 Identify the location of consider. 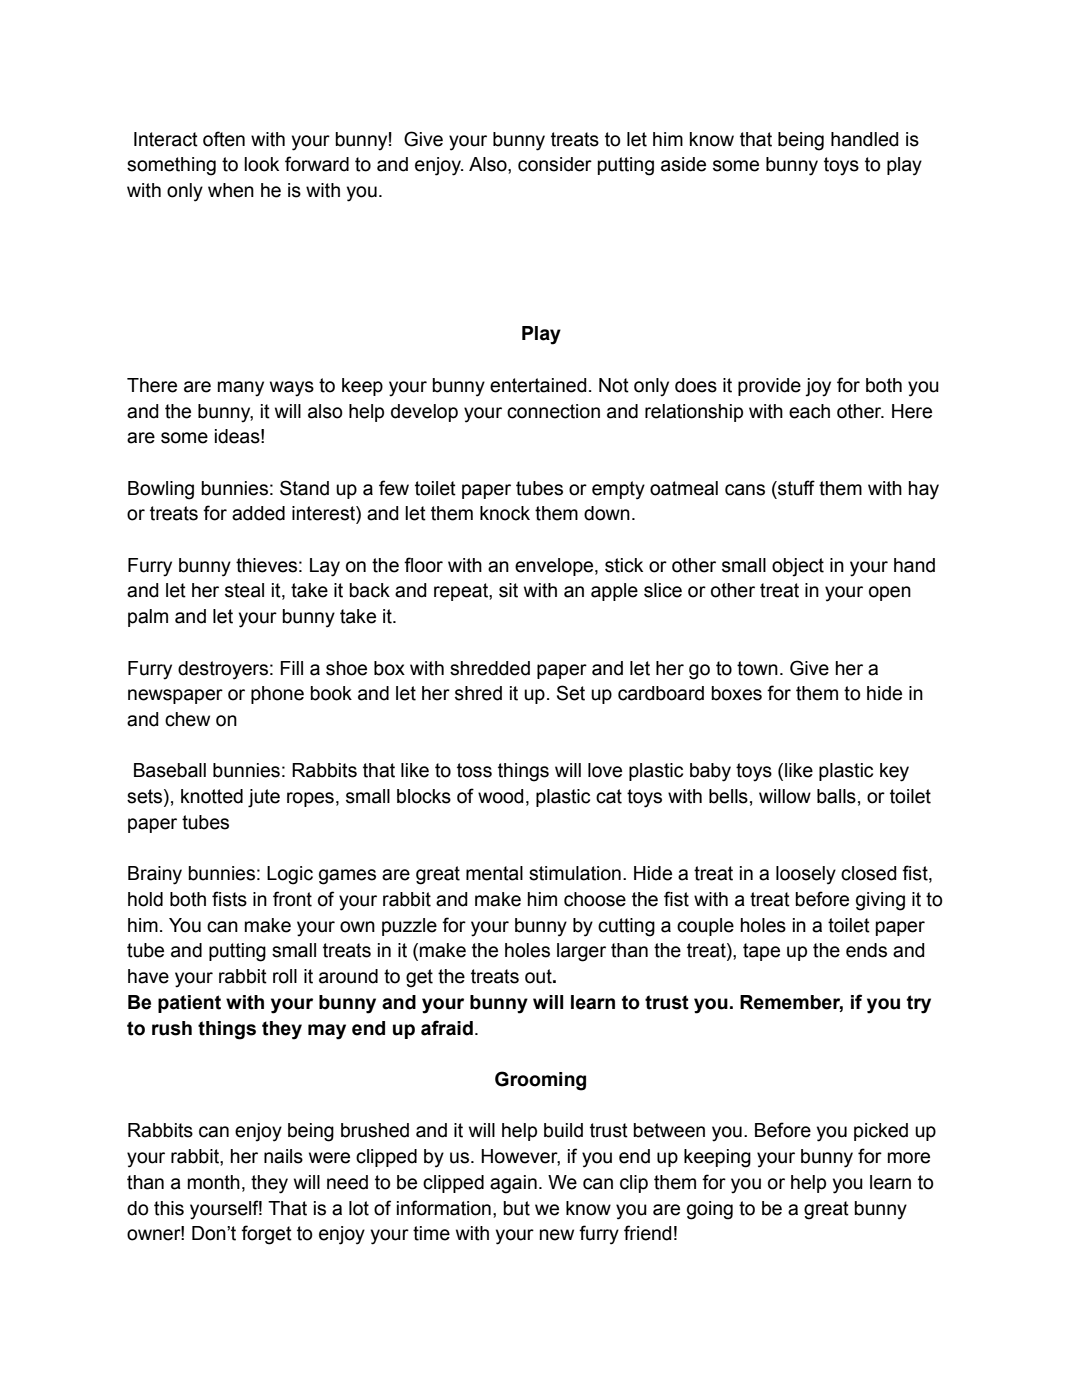
(555, 164).
